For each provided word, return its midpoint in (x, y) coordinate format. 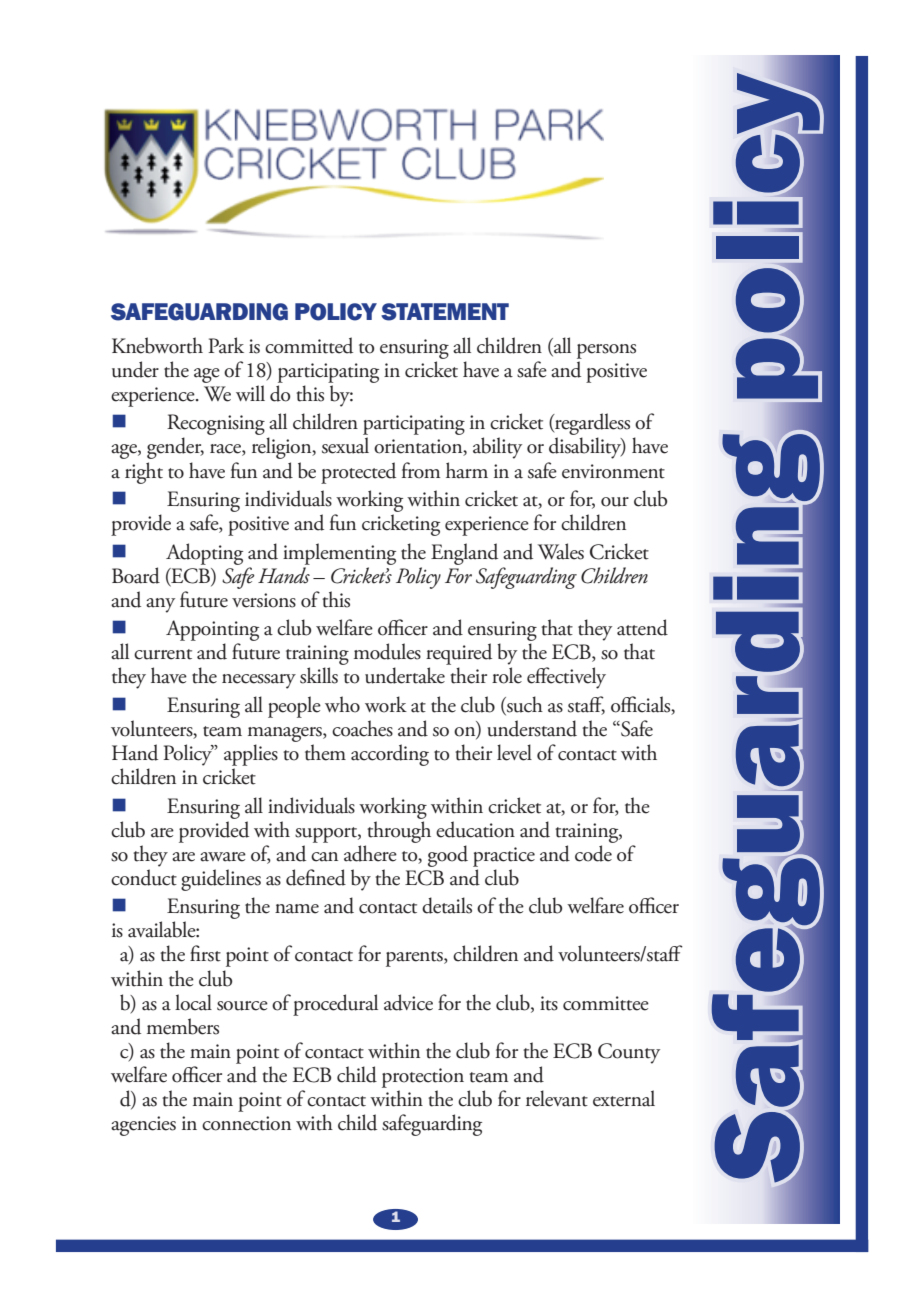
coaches (362, 728)
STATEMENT (445, 312)
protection (423, 1078)
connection (246, 1123)
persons (606, 351)
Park (226, 345)
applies (251, 755)
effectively (566, 678)
